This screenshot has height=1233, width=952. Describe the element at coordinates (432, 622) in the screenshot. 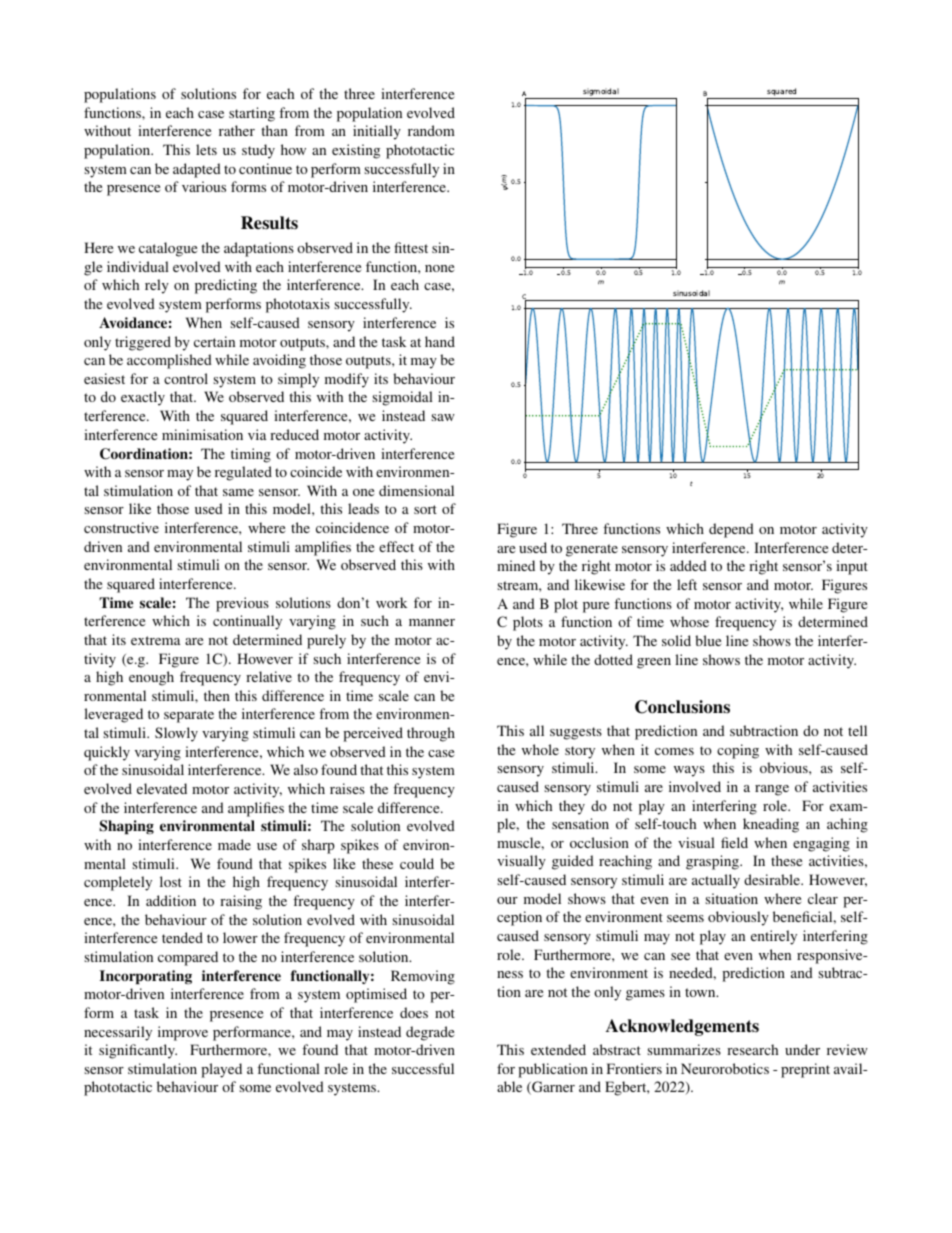

I see `manner` at that location.
